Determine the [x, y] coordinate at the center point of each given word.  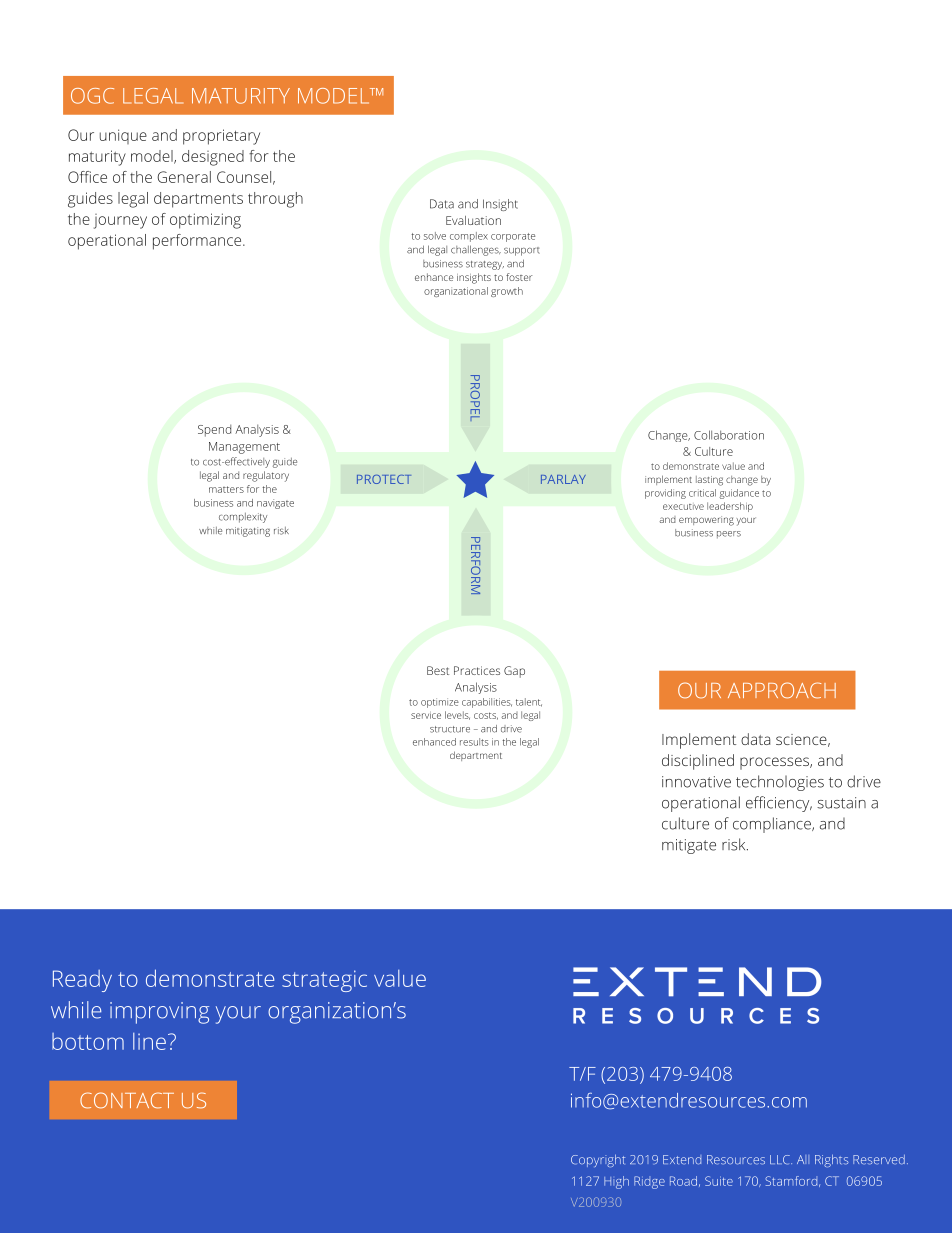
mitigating [248, 532]
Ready [82, 981]
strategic [324, 981]
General [184, 177]
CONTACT [127, 1100]
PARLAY [563, 479]
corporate [513, 237]
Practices [477, 670]
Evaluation [473, 220]
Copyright [598, 1160]
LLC [781, 1160]
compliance [773, 825]
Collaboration [729, 435]
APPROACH [782, 690]
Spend [214, 430]
